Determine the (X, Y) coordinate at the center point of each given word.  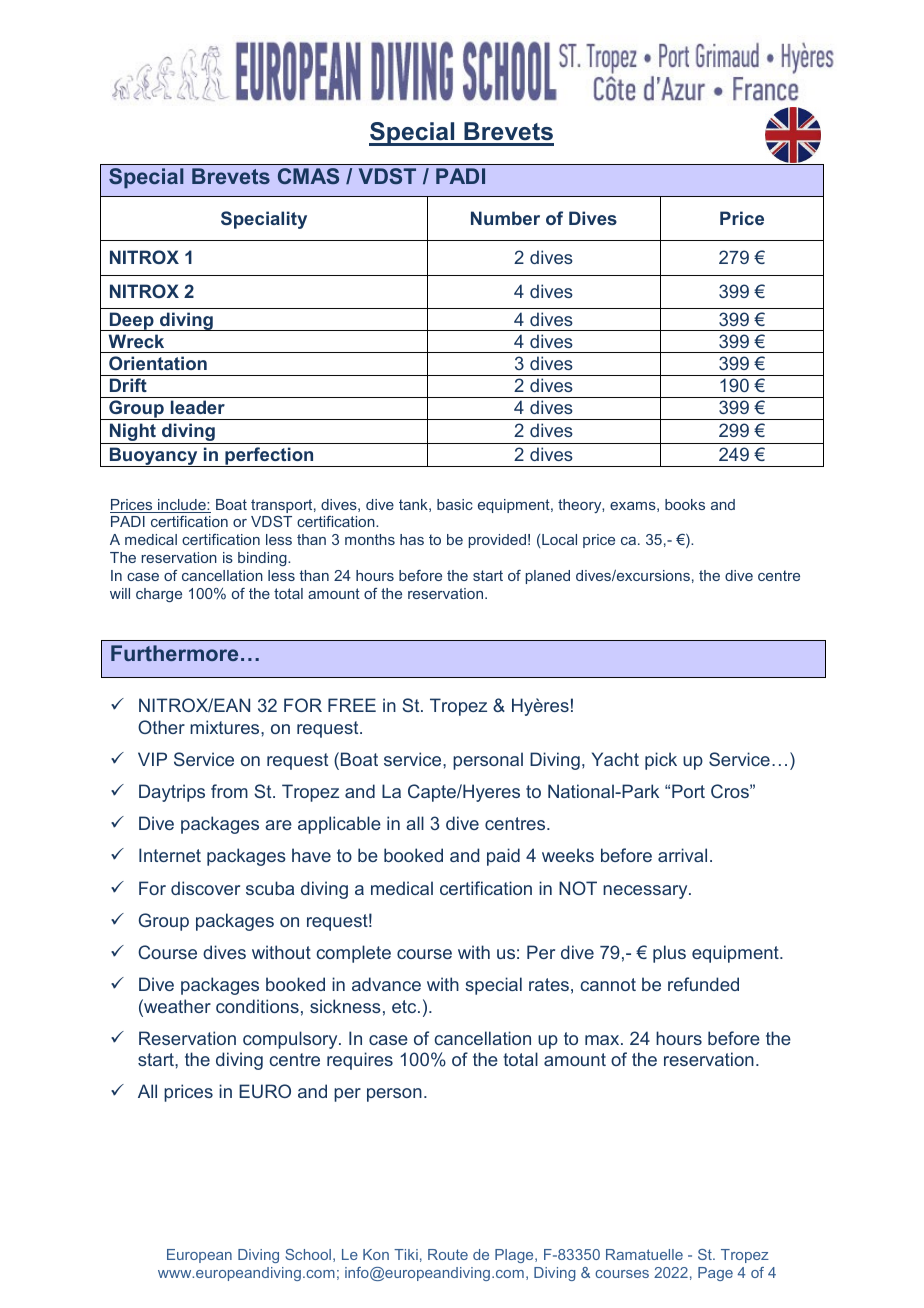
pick (661, 761)
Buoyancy (153, 457)
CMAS (308, 176)
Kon (376, 1254)
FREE (352, 705)
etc (405, 1006)
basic (455, 504)
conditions (257, 1006)
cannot (608, 984)
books (685, 504)
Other (161, 727)
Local (559, 539)
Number (505, 218)
